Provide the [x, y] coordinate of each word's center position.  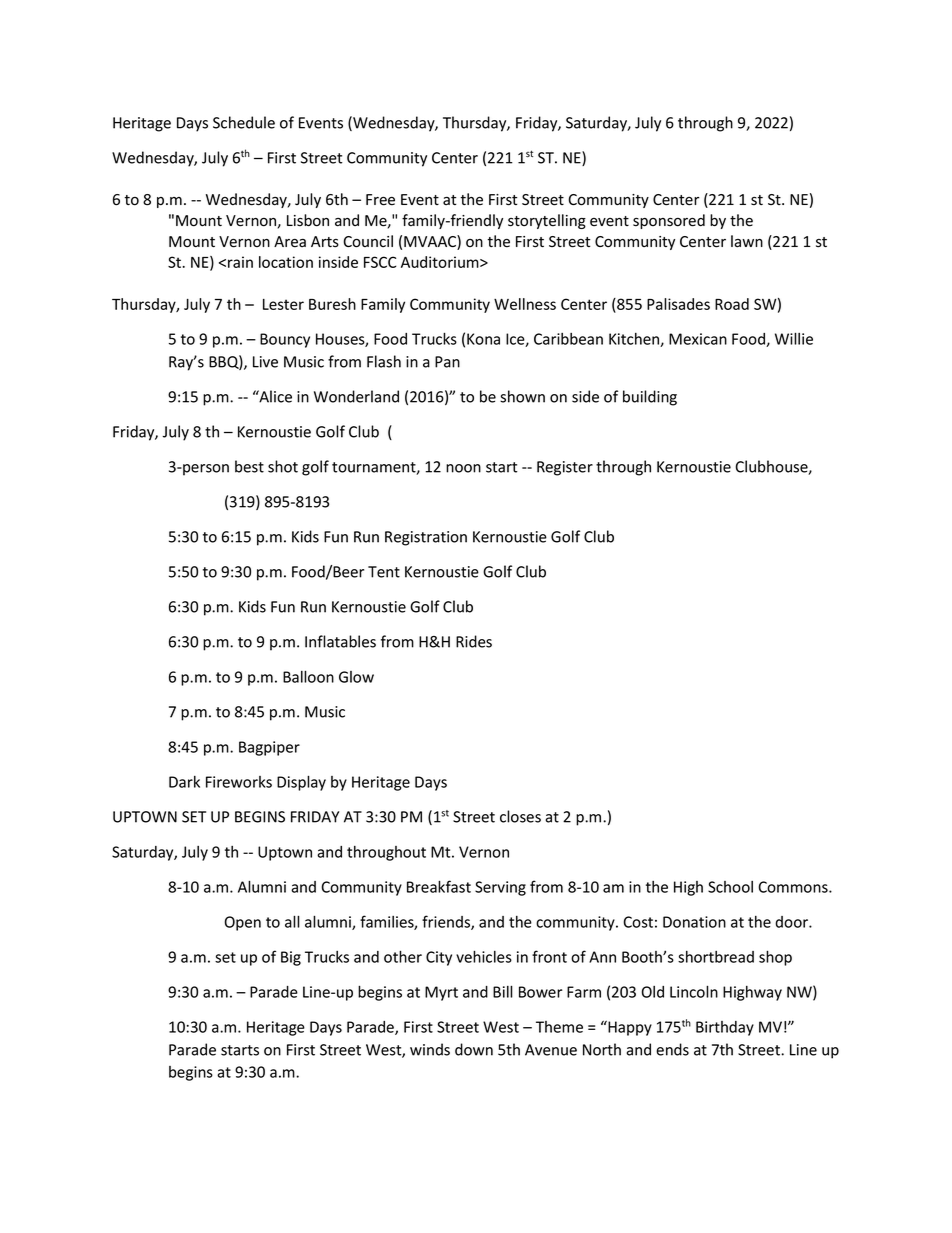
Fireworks [239, 782]
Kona [483, 339]
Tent [384, 572]
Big [291, 958]
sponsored [669, 221]
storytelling [547, 221]
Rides [474, 641]
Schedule [244, 122]
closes [520, 816]
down [474, 1049]
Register [565, 468]
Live [265, 362]
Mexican [698, 339]
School [730, 887]
